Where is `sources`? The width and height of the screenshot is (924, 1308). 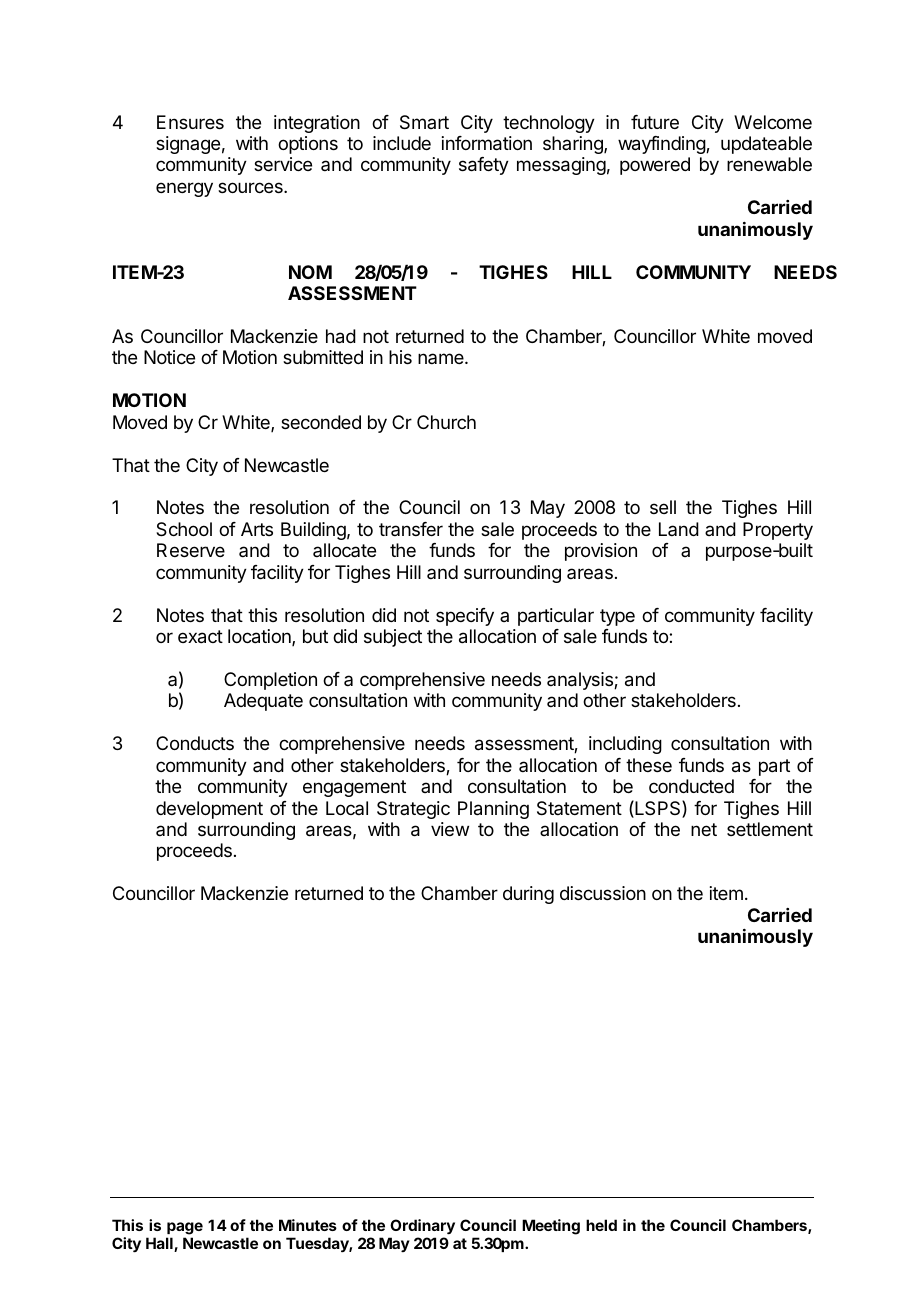 sources is located at coordinates (251, 187).
